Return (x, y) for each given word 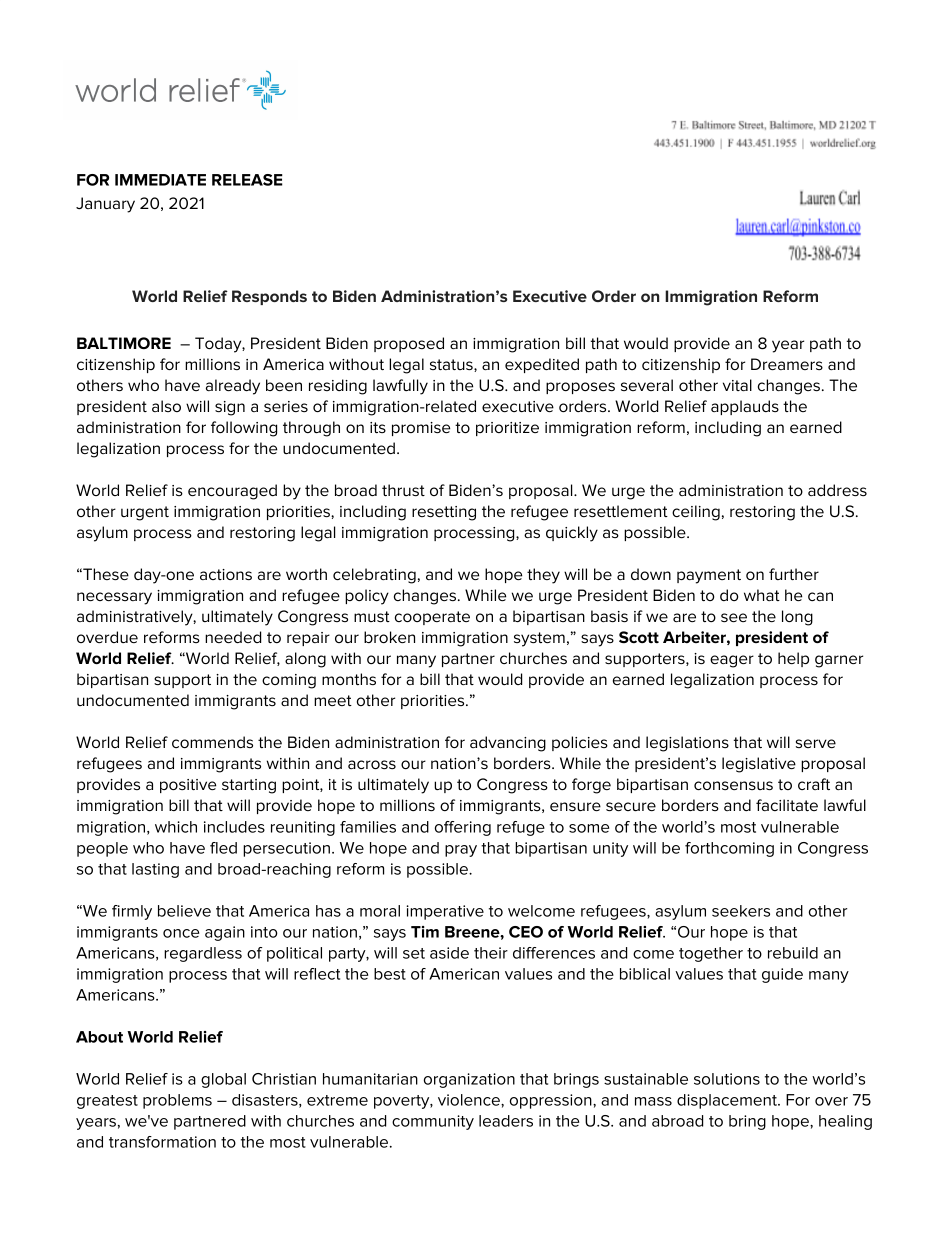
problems (177, 1101)
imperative (445, 912)
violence (470, 1100)
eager (732, 661)
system (539, 639)
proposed (409, 344)
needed (233, 637)
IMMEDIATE (160, 180)
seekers (741, 911)
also (166, 406)
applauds (745, 407)
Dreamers (787, 364)
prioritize (507, 429)
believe (184, 911)
